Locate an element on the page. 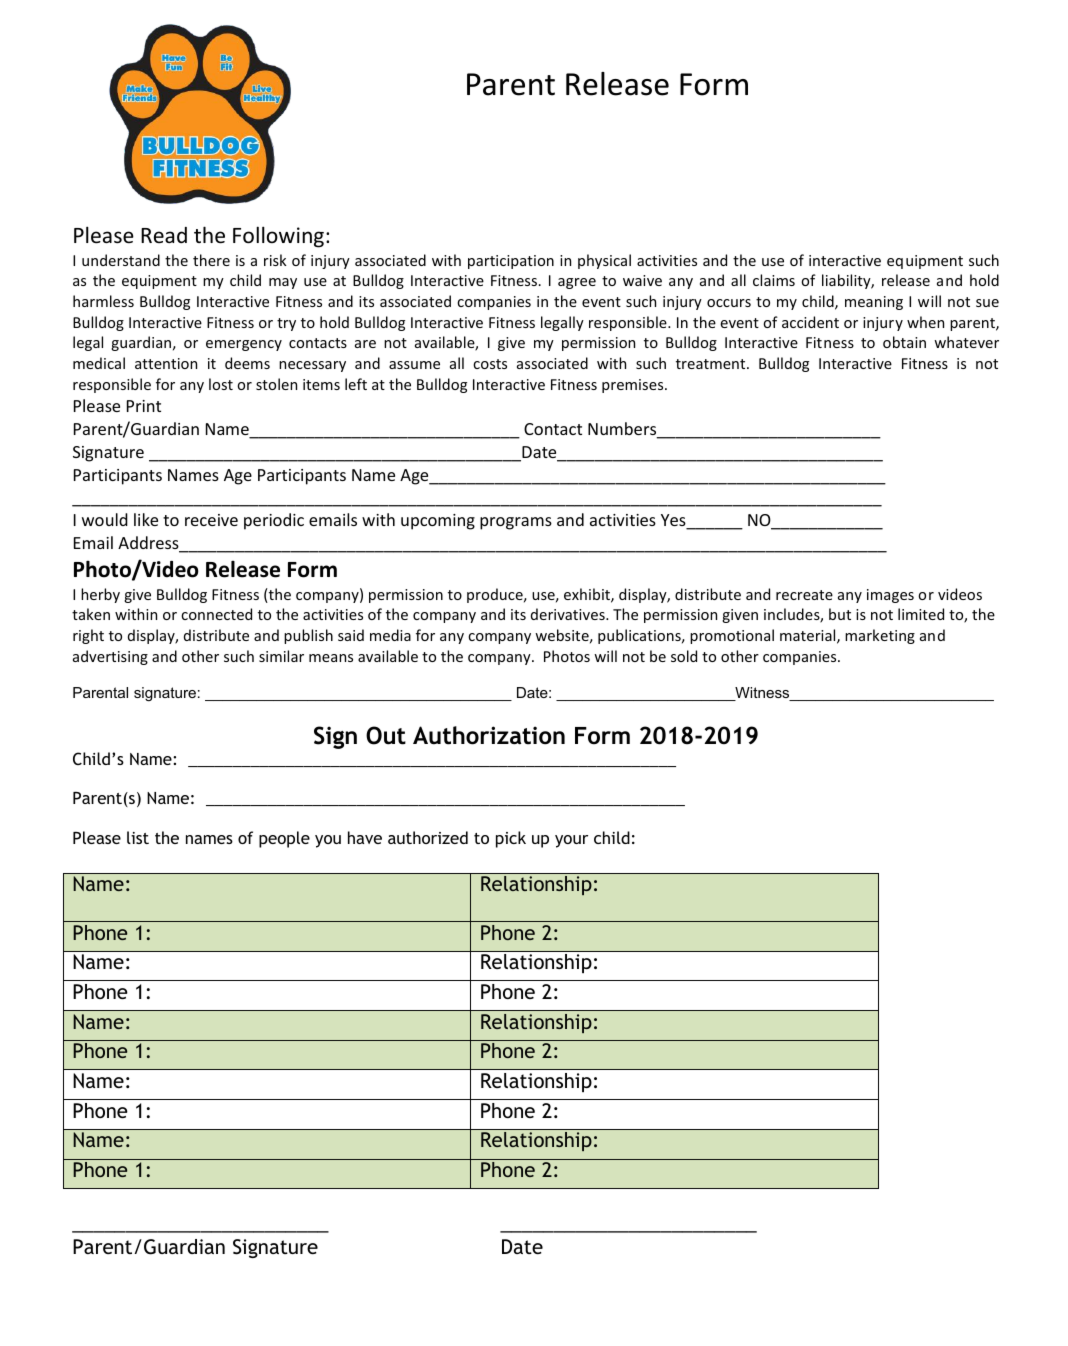  claims is located at coordinates (774, 280).
